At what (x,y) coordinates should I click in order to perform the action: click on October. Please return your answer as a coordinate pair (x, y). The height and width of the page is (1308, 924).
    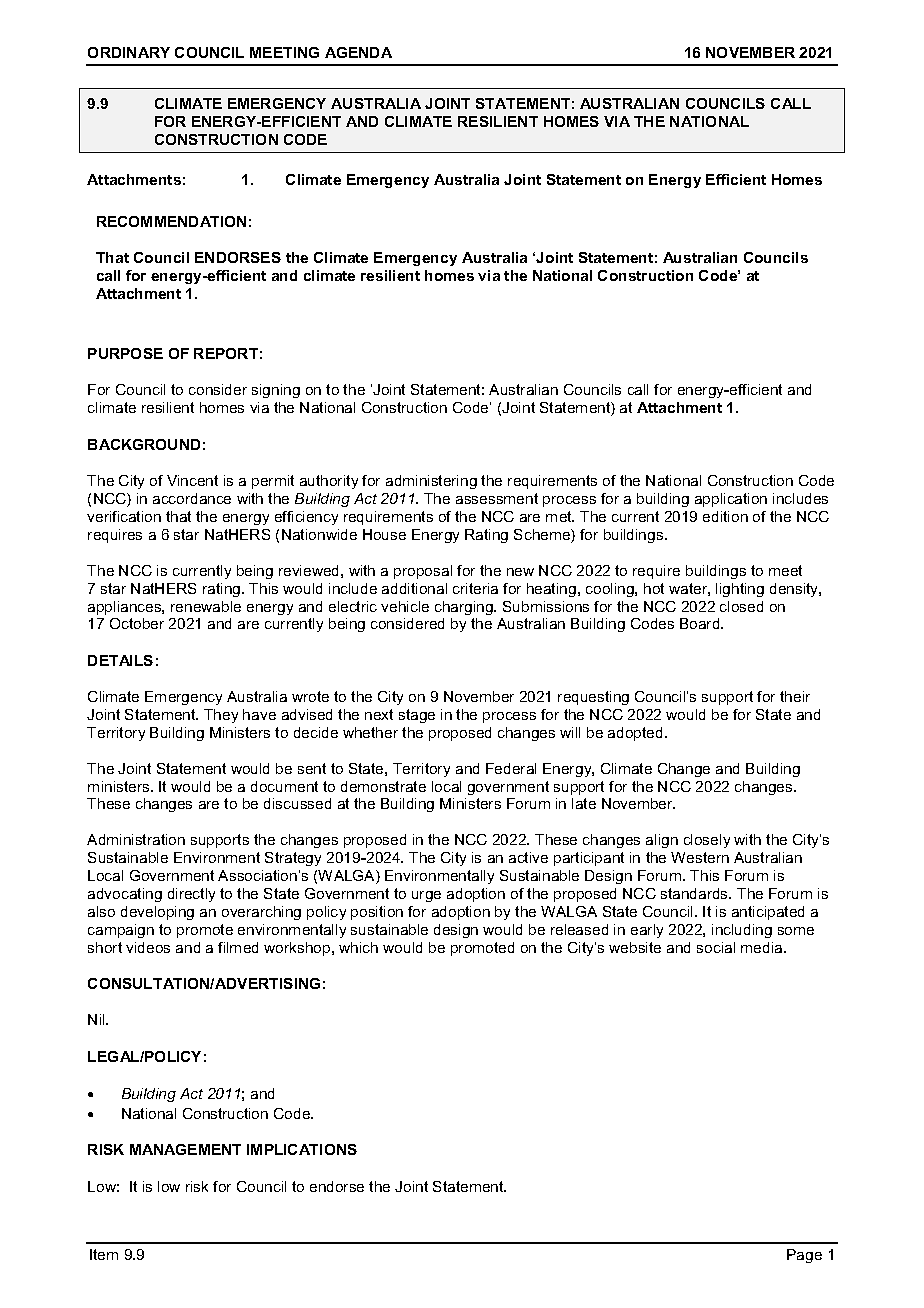
    Looking at the image, I should click on (137, 623).
